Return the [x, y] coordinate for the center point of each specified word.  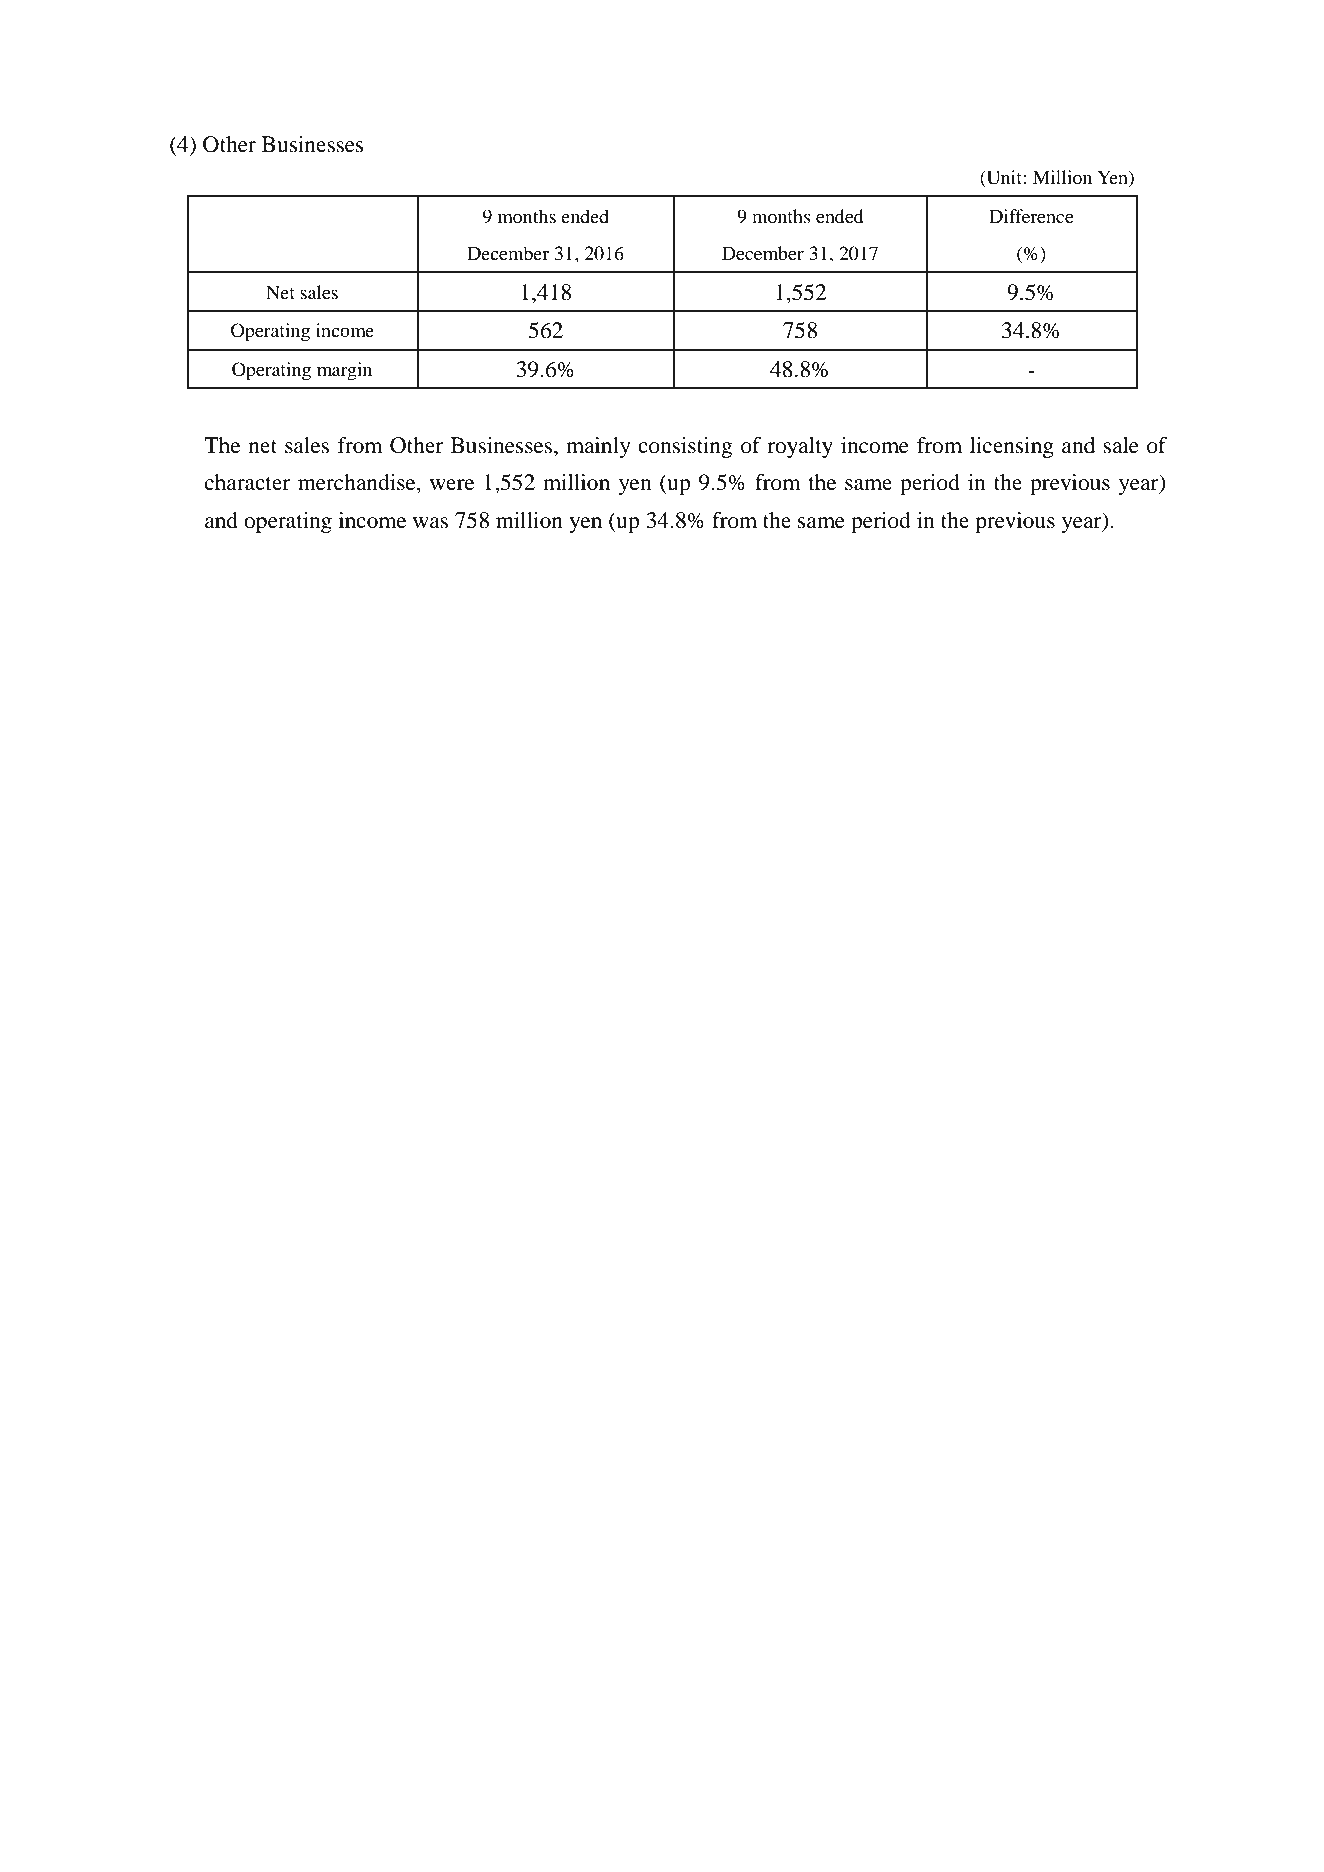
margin [344, 371]
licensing [1012, 447]
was [430, 523]
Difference [1031, 216]
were [452, 485]
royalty [800, 447]
